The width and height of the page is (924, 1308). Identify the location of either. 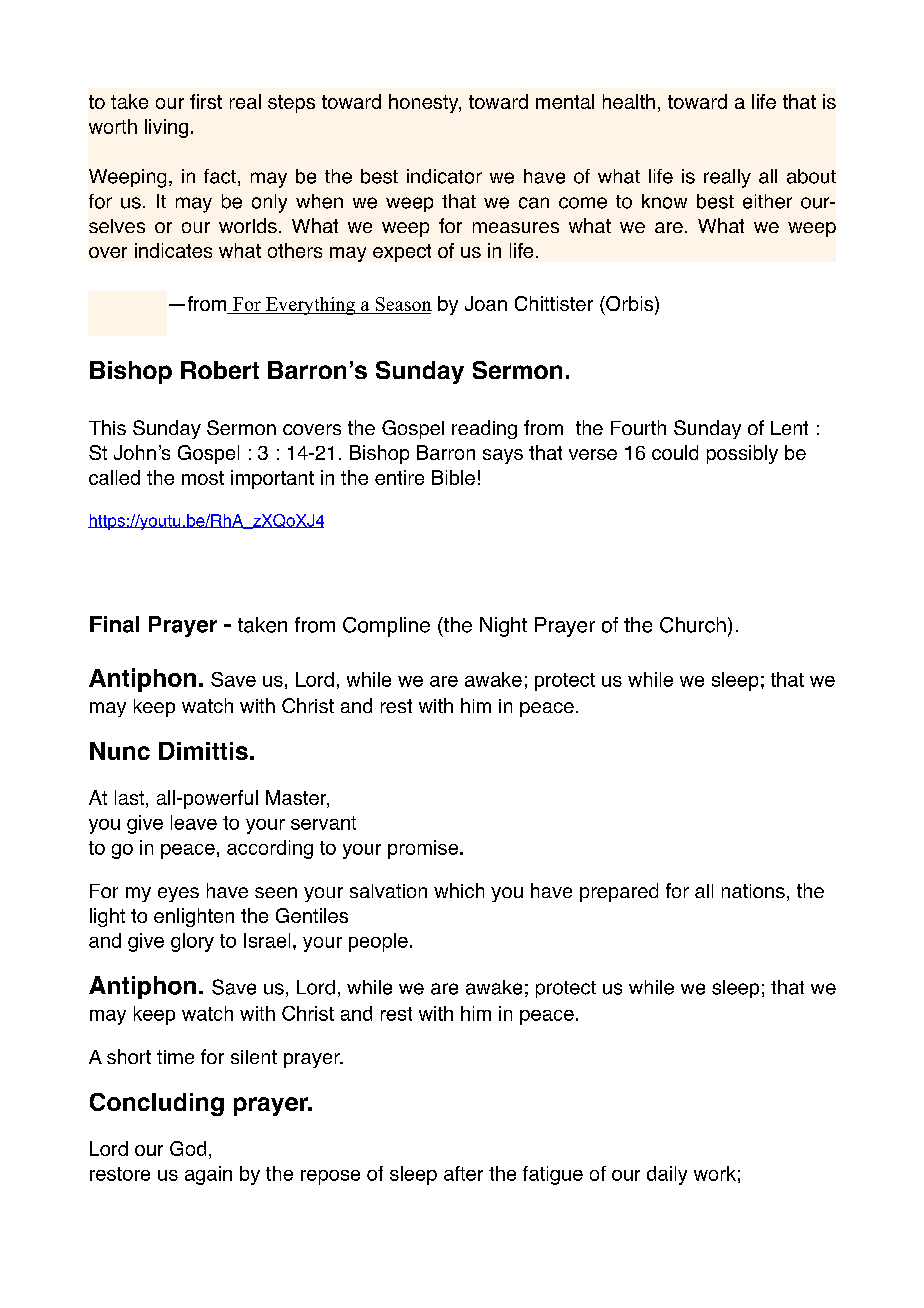
(767, 201).
